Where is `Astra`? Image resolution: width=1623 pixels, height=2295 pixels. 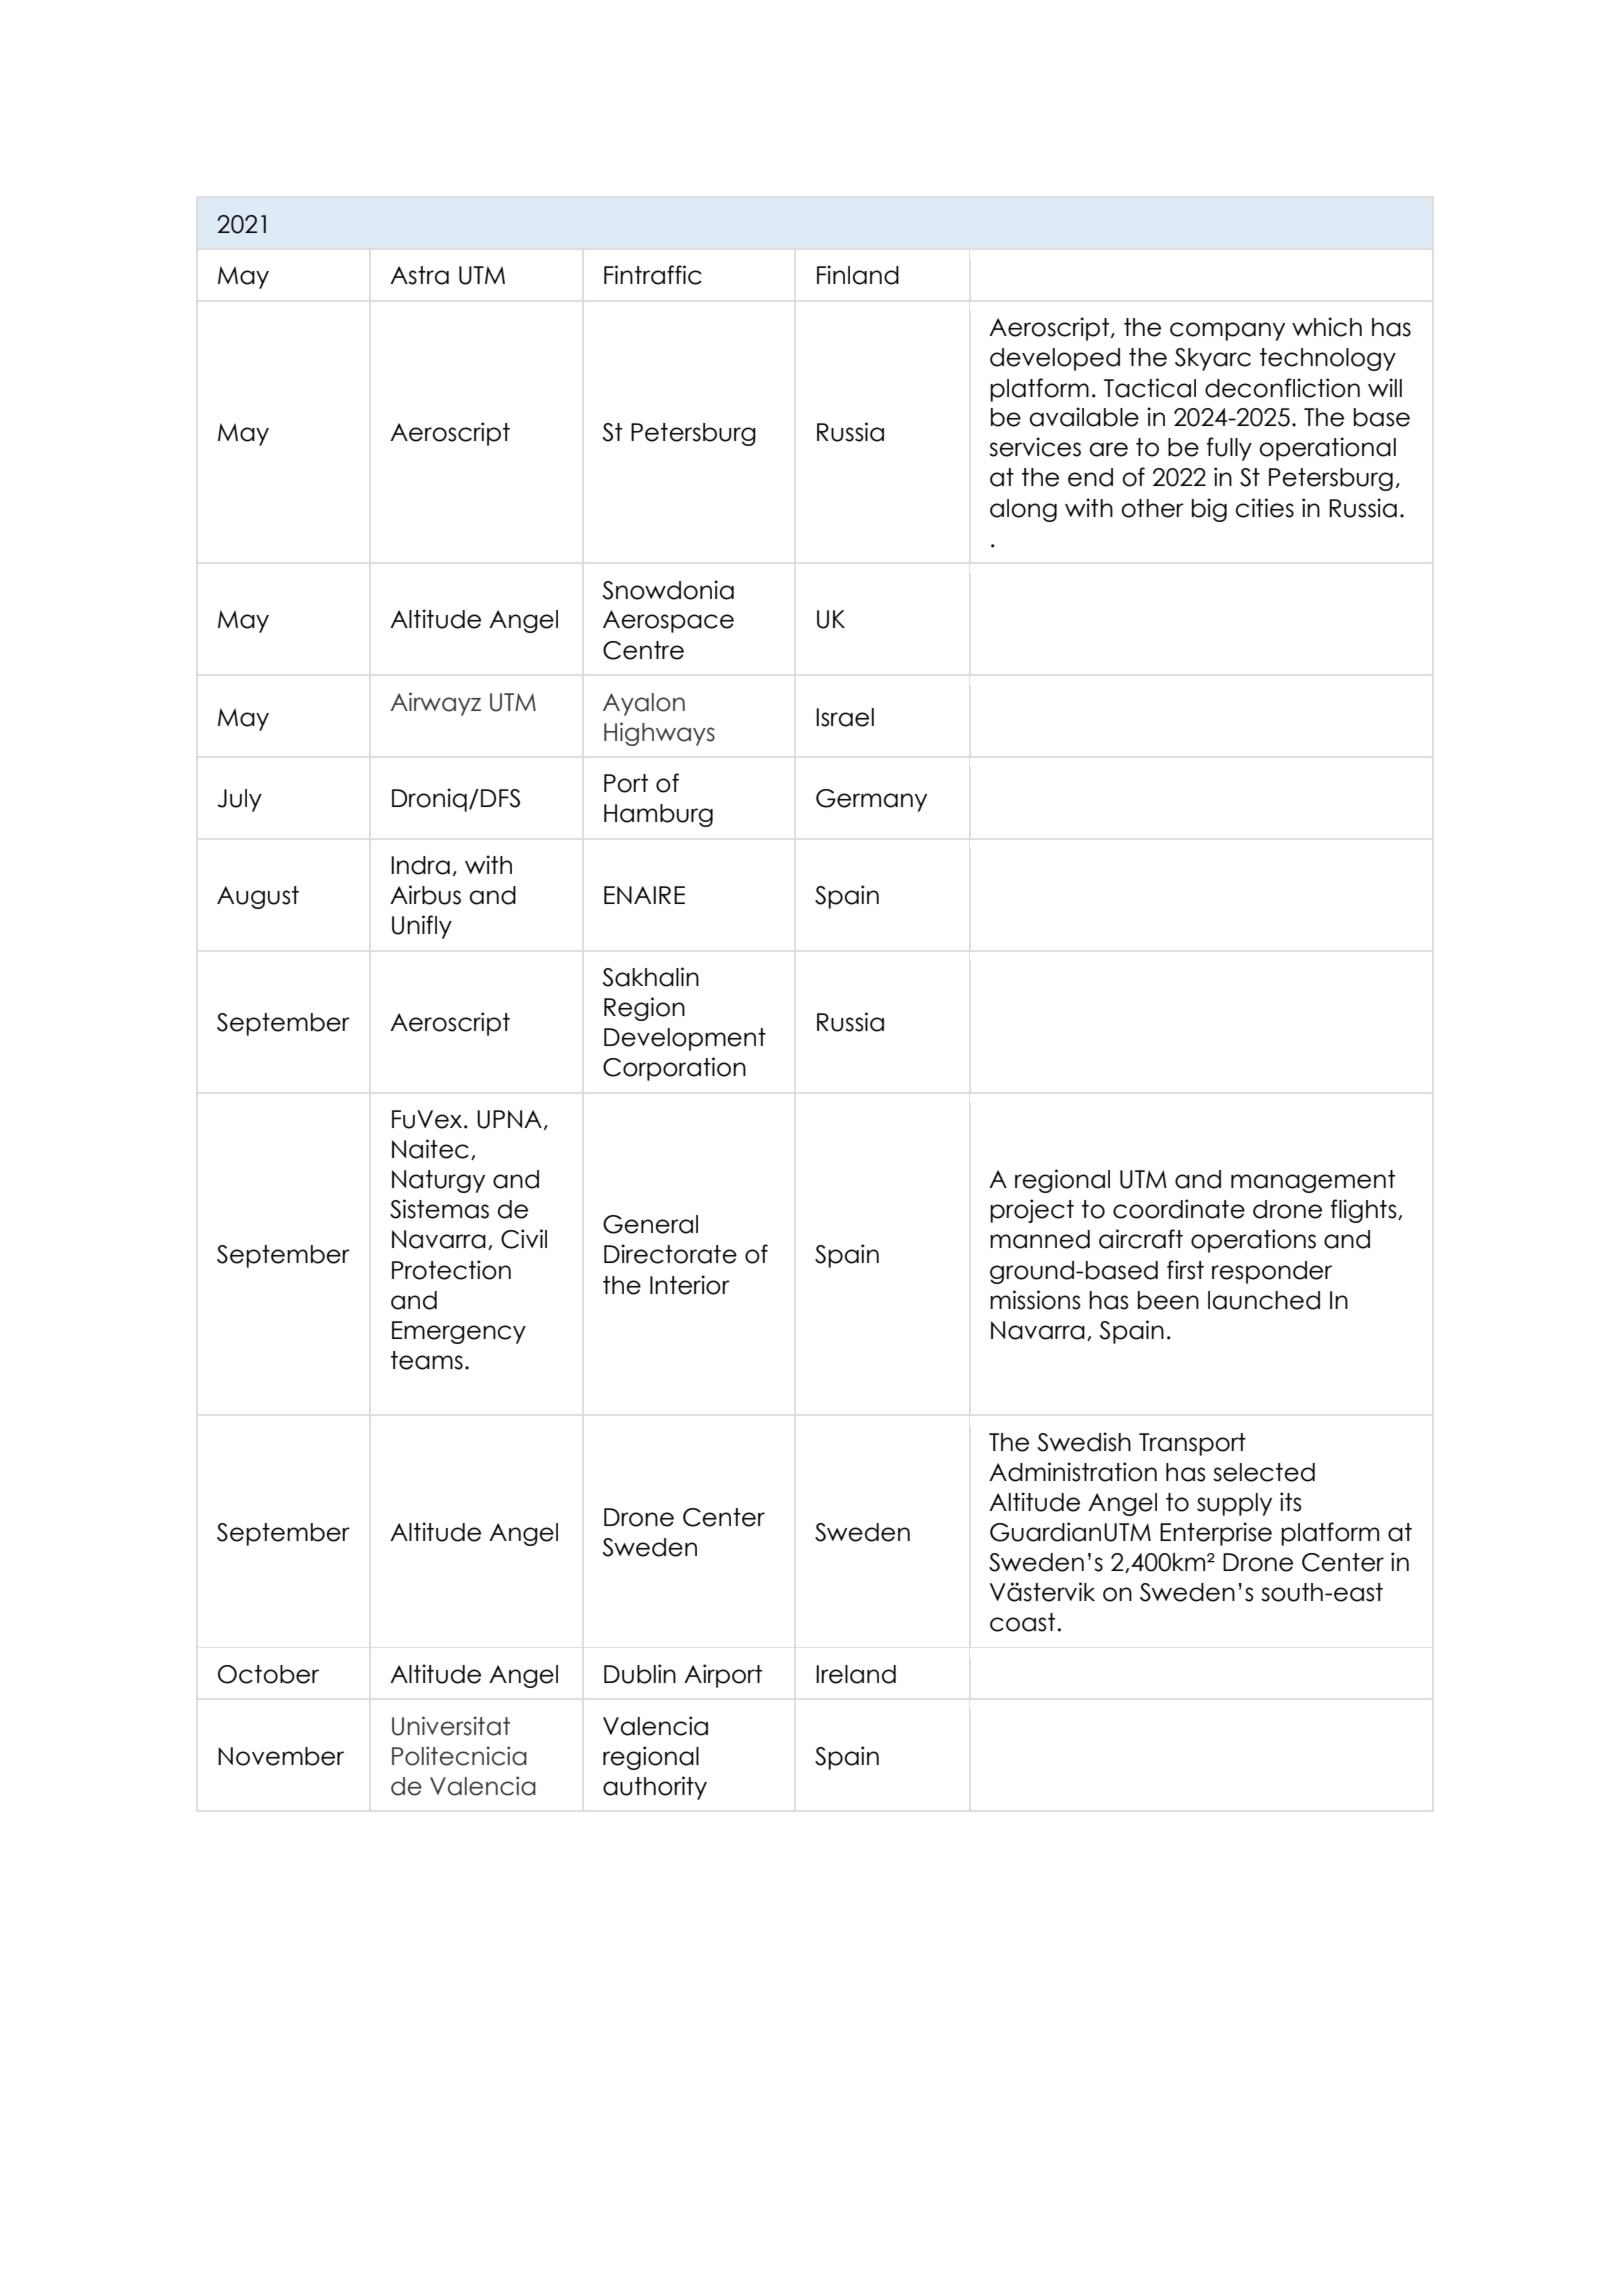 Astra is located at coordinates (419, 275).
